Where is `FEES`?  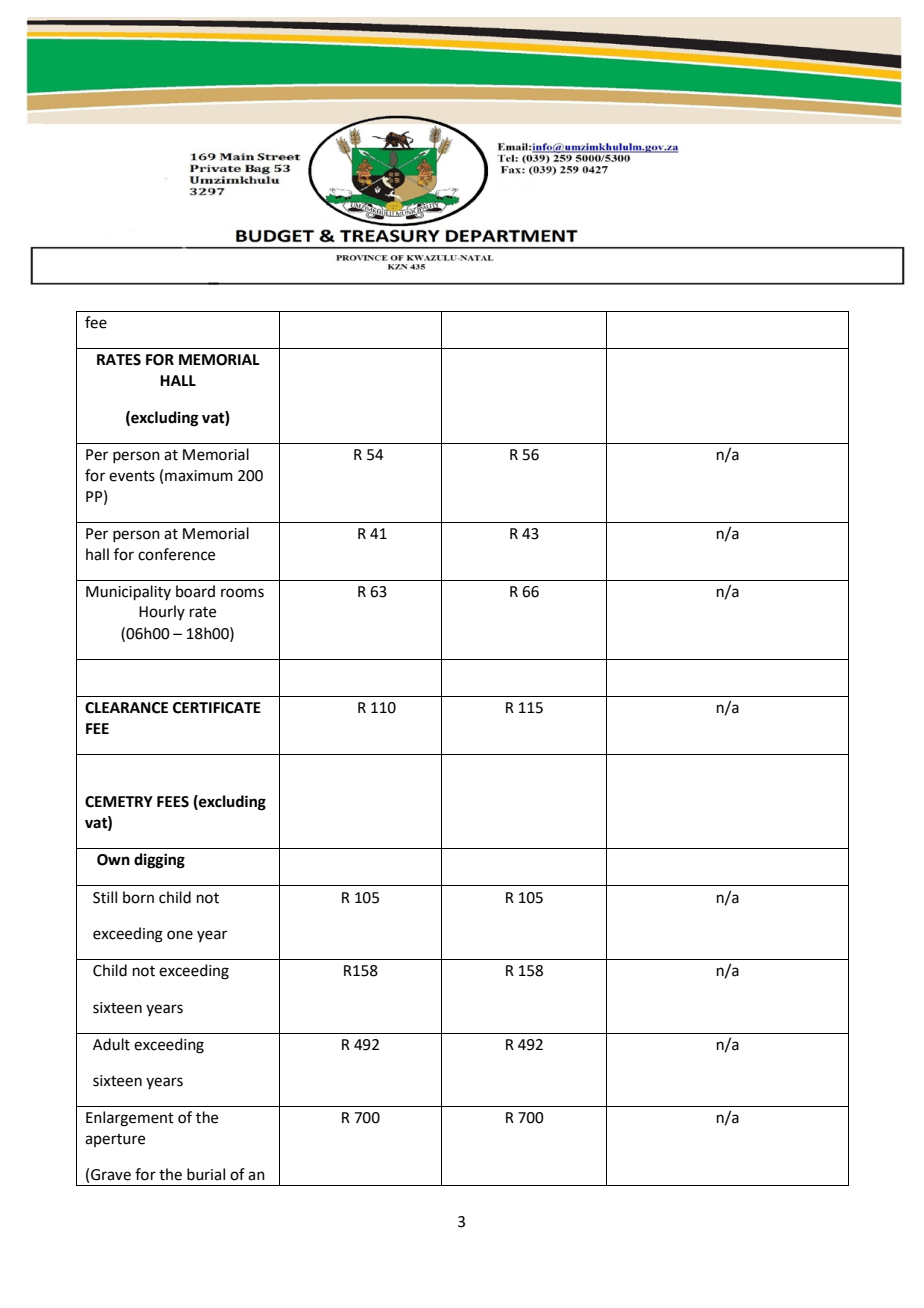
FEES is located at coordinates (173, 802).
